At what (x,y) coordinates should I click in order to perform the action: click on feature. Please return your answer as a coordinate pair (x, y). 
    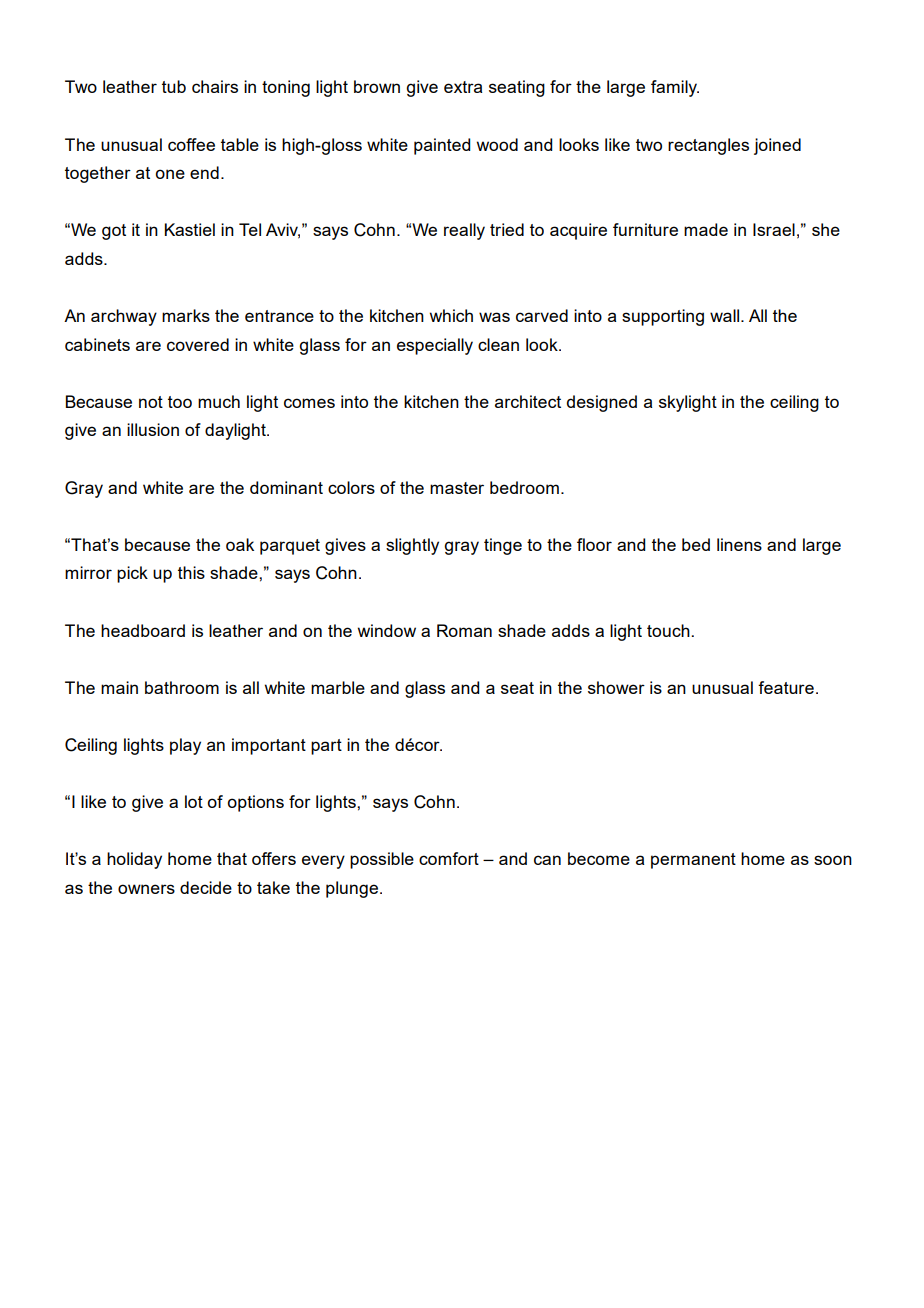
    Looking at the image, I should click on (786, 687).
